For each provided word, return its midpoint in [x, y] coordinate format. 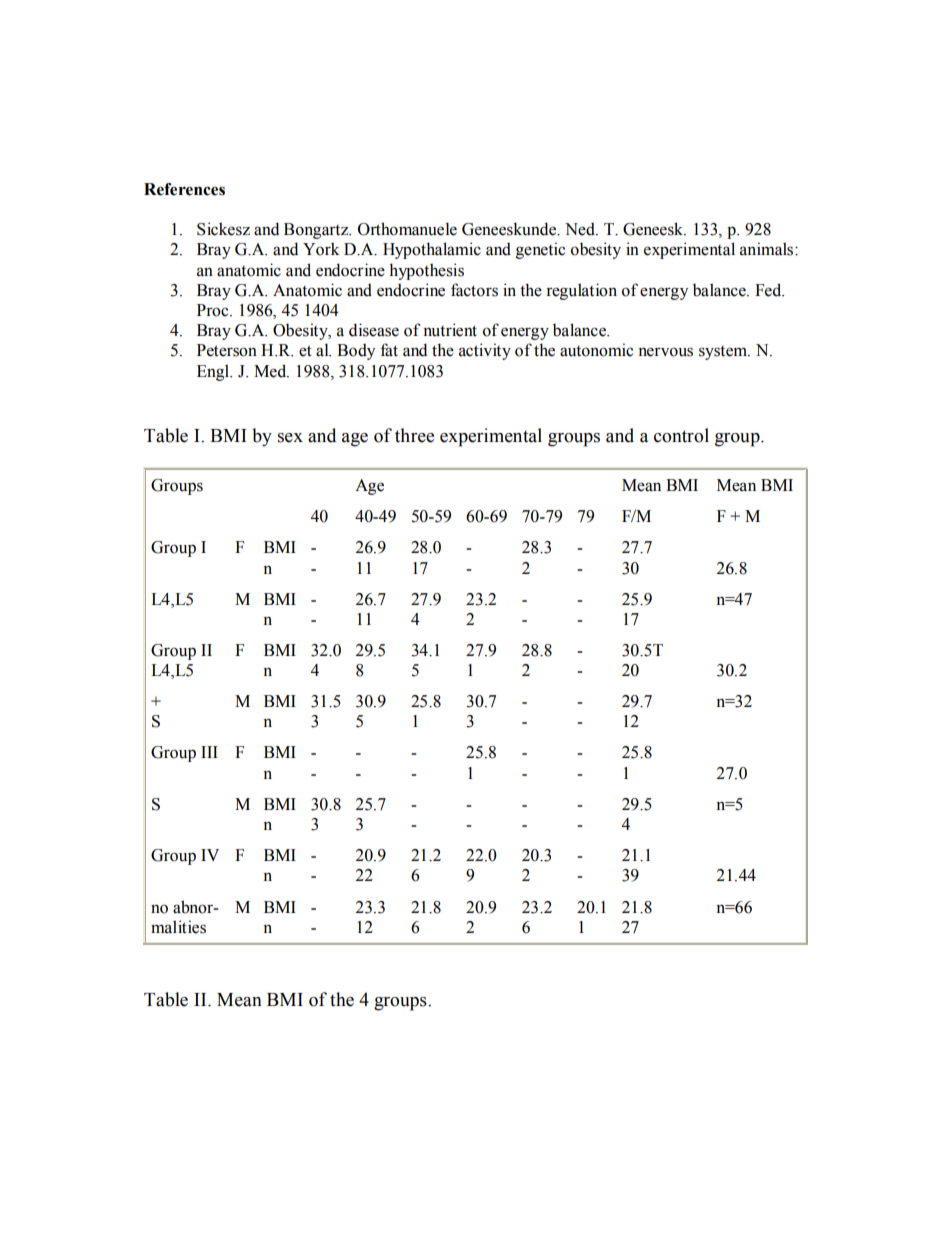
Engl [214, 372]
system [724, 353]
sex [290, 438]
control [681, 435]
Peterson [227, 350]
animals [768, 249]
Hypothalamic [432, 250]
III [209, 752]
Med [271, 371]
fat [389, 350]
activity [485, 351]
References [184, 189]
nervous [665, 352]
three [414, 435]
